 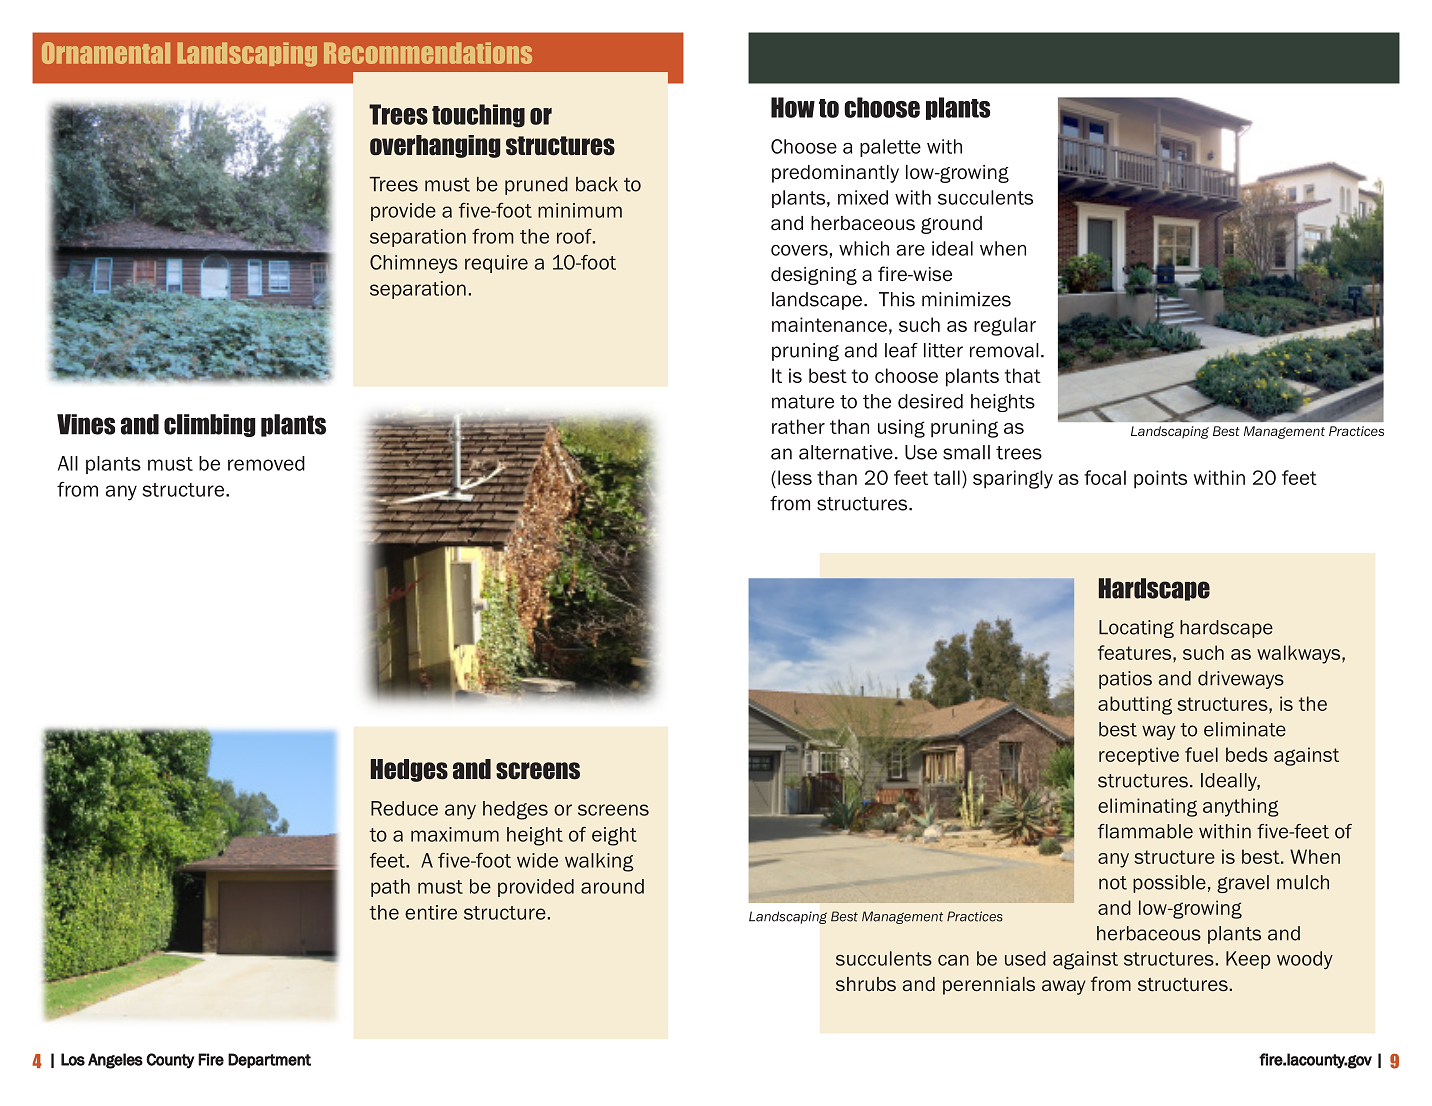 What do you see at coordinates (795, 477) in the screenshot?
I see `less` at bounding box center [795, 477].
